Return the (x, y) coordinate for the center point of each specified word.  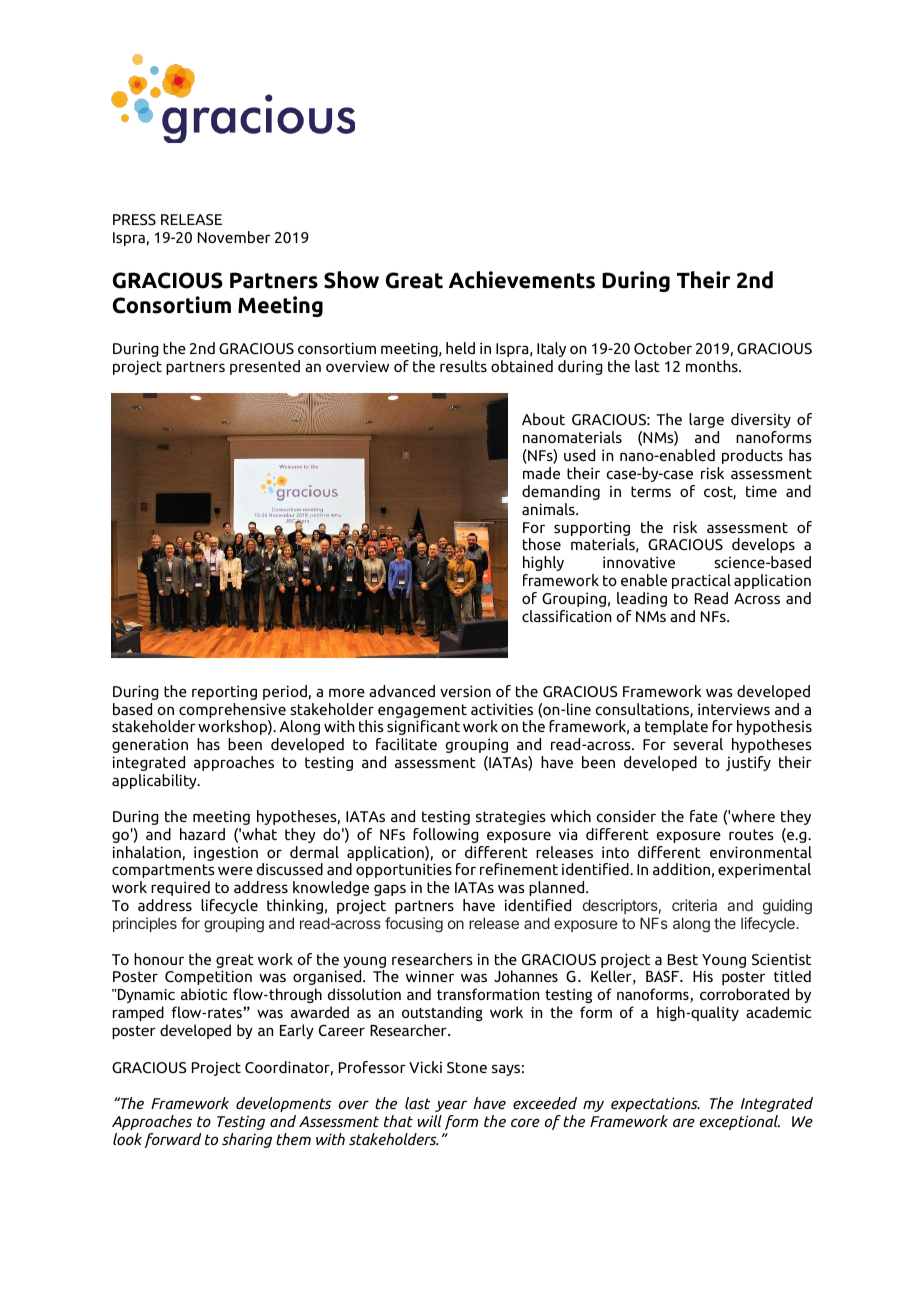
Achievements (522, 280)
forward (173, 1140)
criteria (694, 905)
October (663, 348)
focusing (414, 925)
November (234, 237)
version (465, 691)
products (752, 456)
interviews (734, 709)
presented (265, 367)
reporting (224, 692)
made (541, 473)
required (180, 888)
